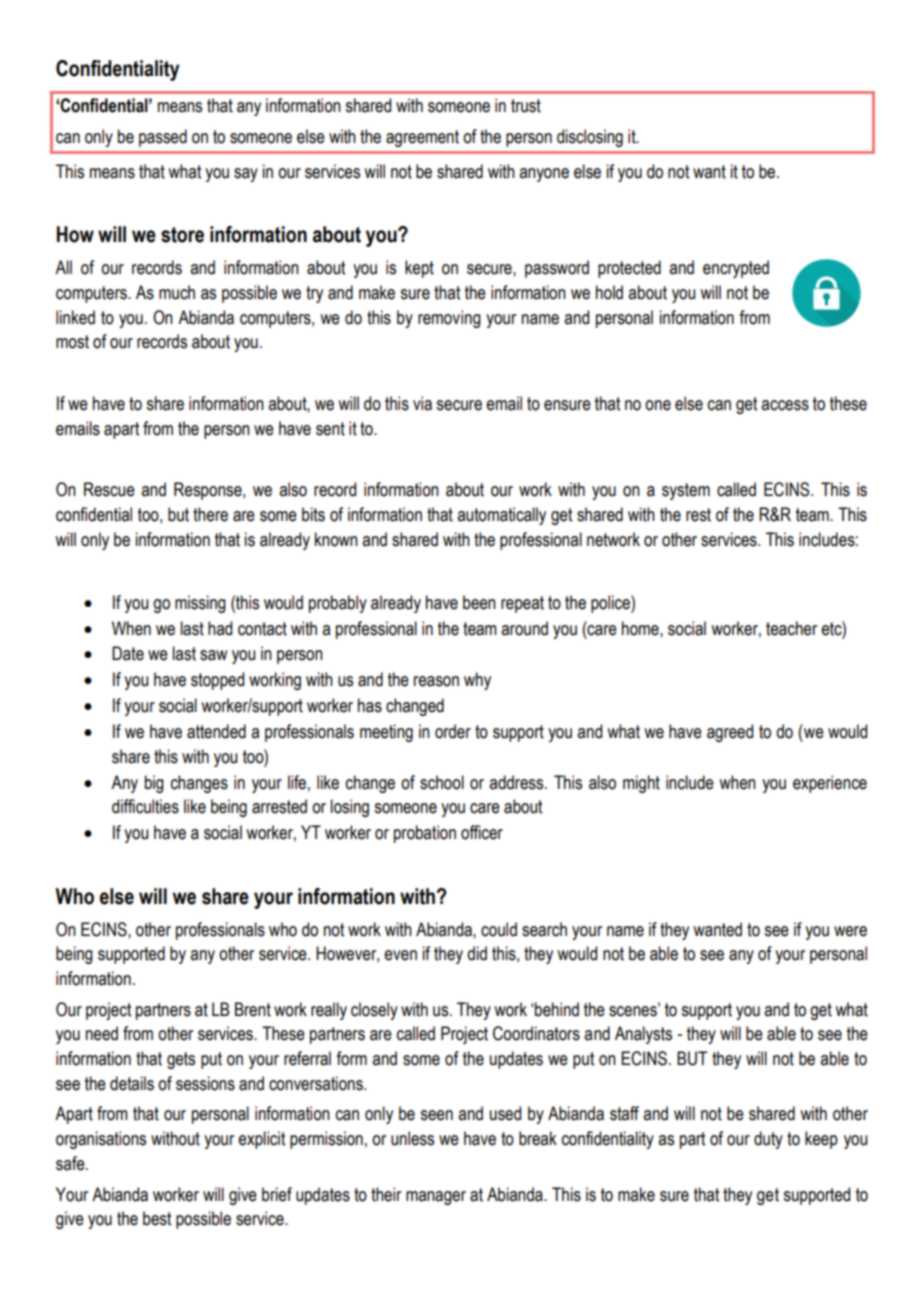  Describe the element at coordinates (768, 1140) in the document. I see `duty` at that location.
